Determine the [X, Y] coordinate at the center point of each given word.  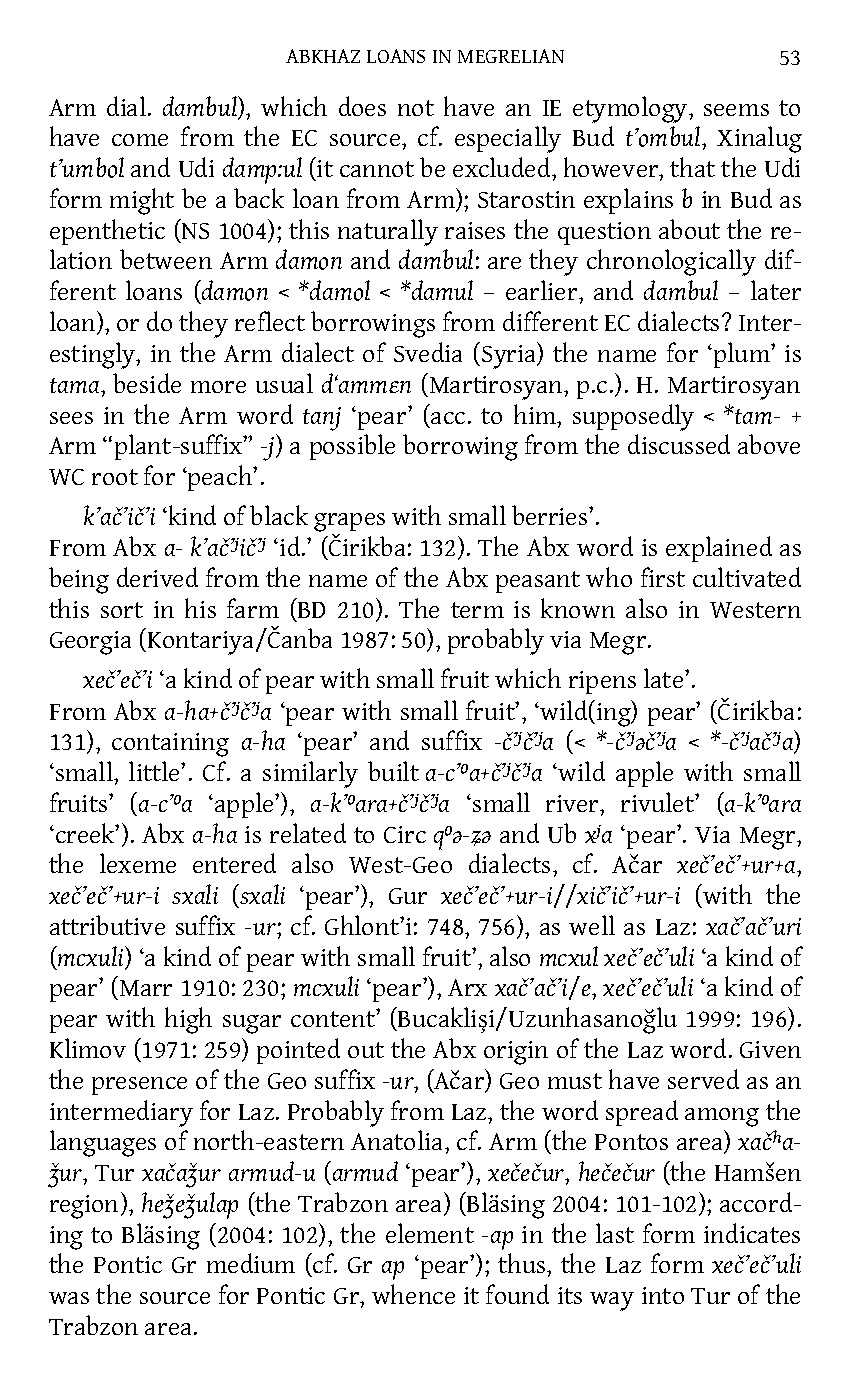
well [592, 925]
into [663, 1295]
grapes [349, 522]
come [140, 140]
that [692, 167]
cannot [377, 169]
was [69, 1298]
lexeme [138, 863]
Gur [408, 896]
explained [719, 549]
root [115, 477]
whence [413, 1294]
